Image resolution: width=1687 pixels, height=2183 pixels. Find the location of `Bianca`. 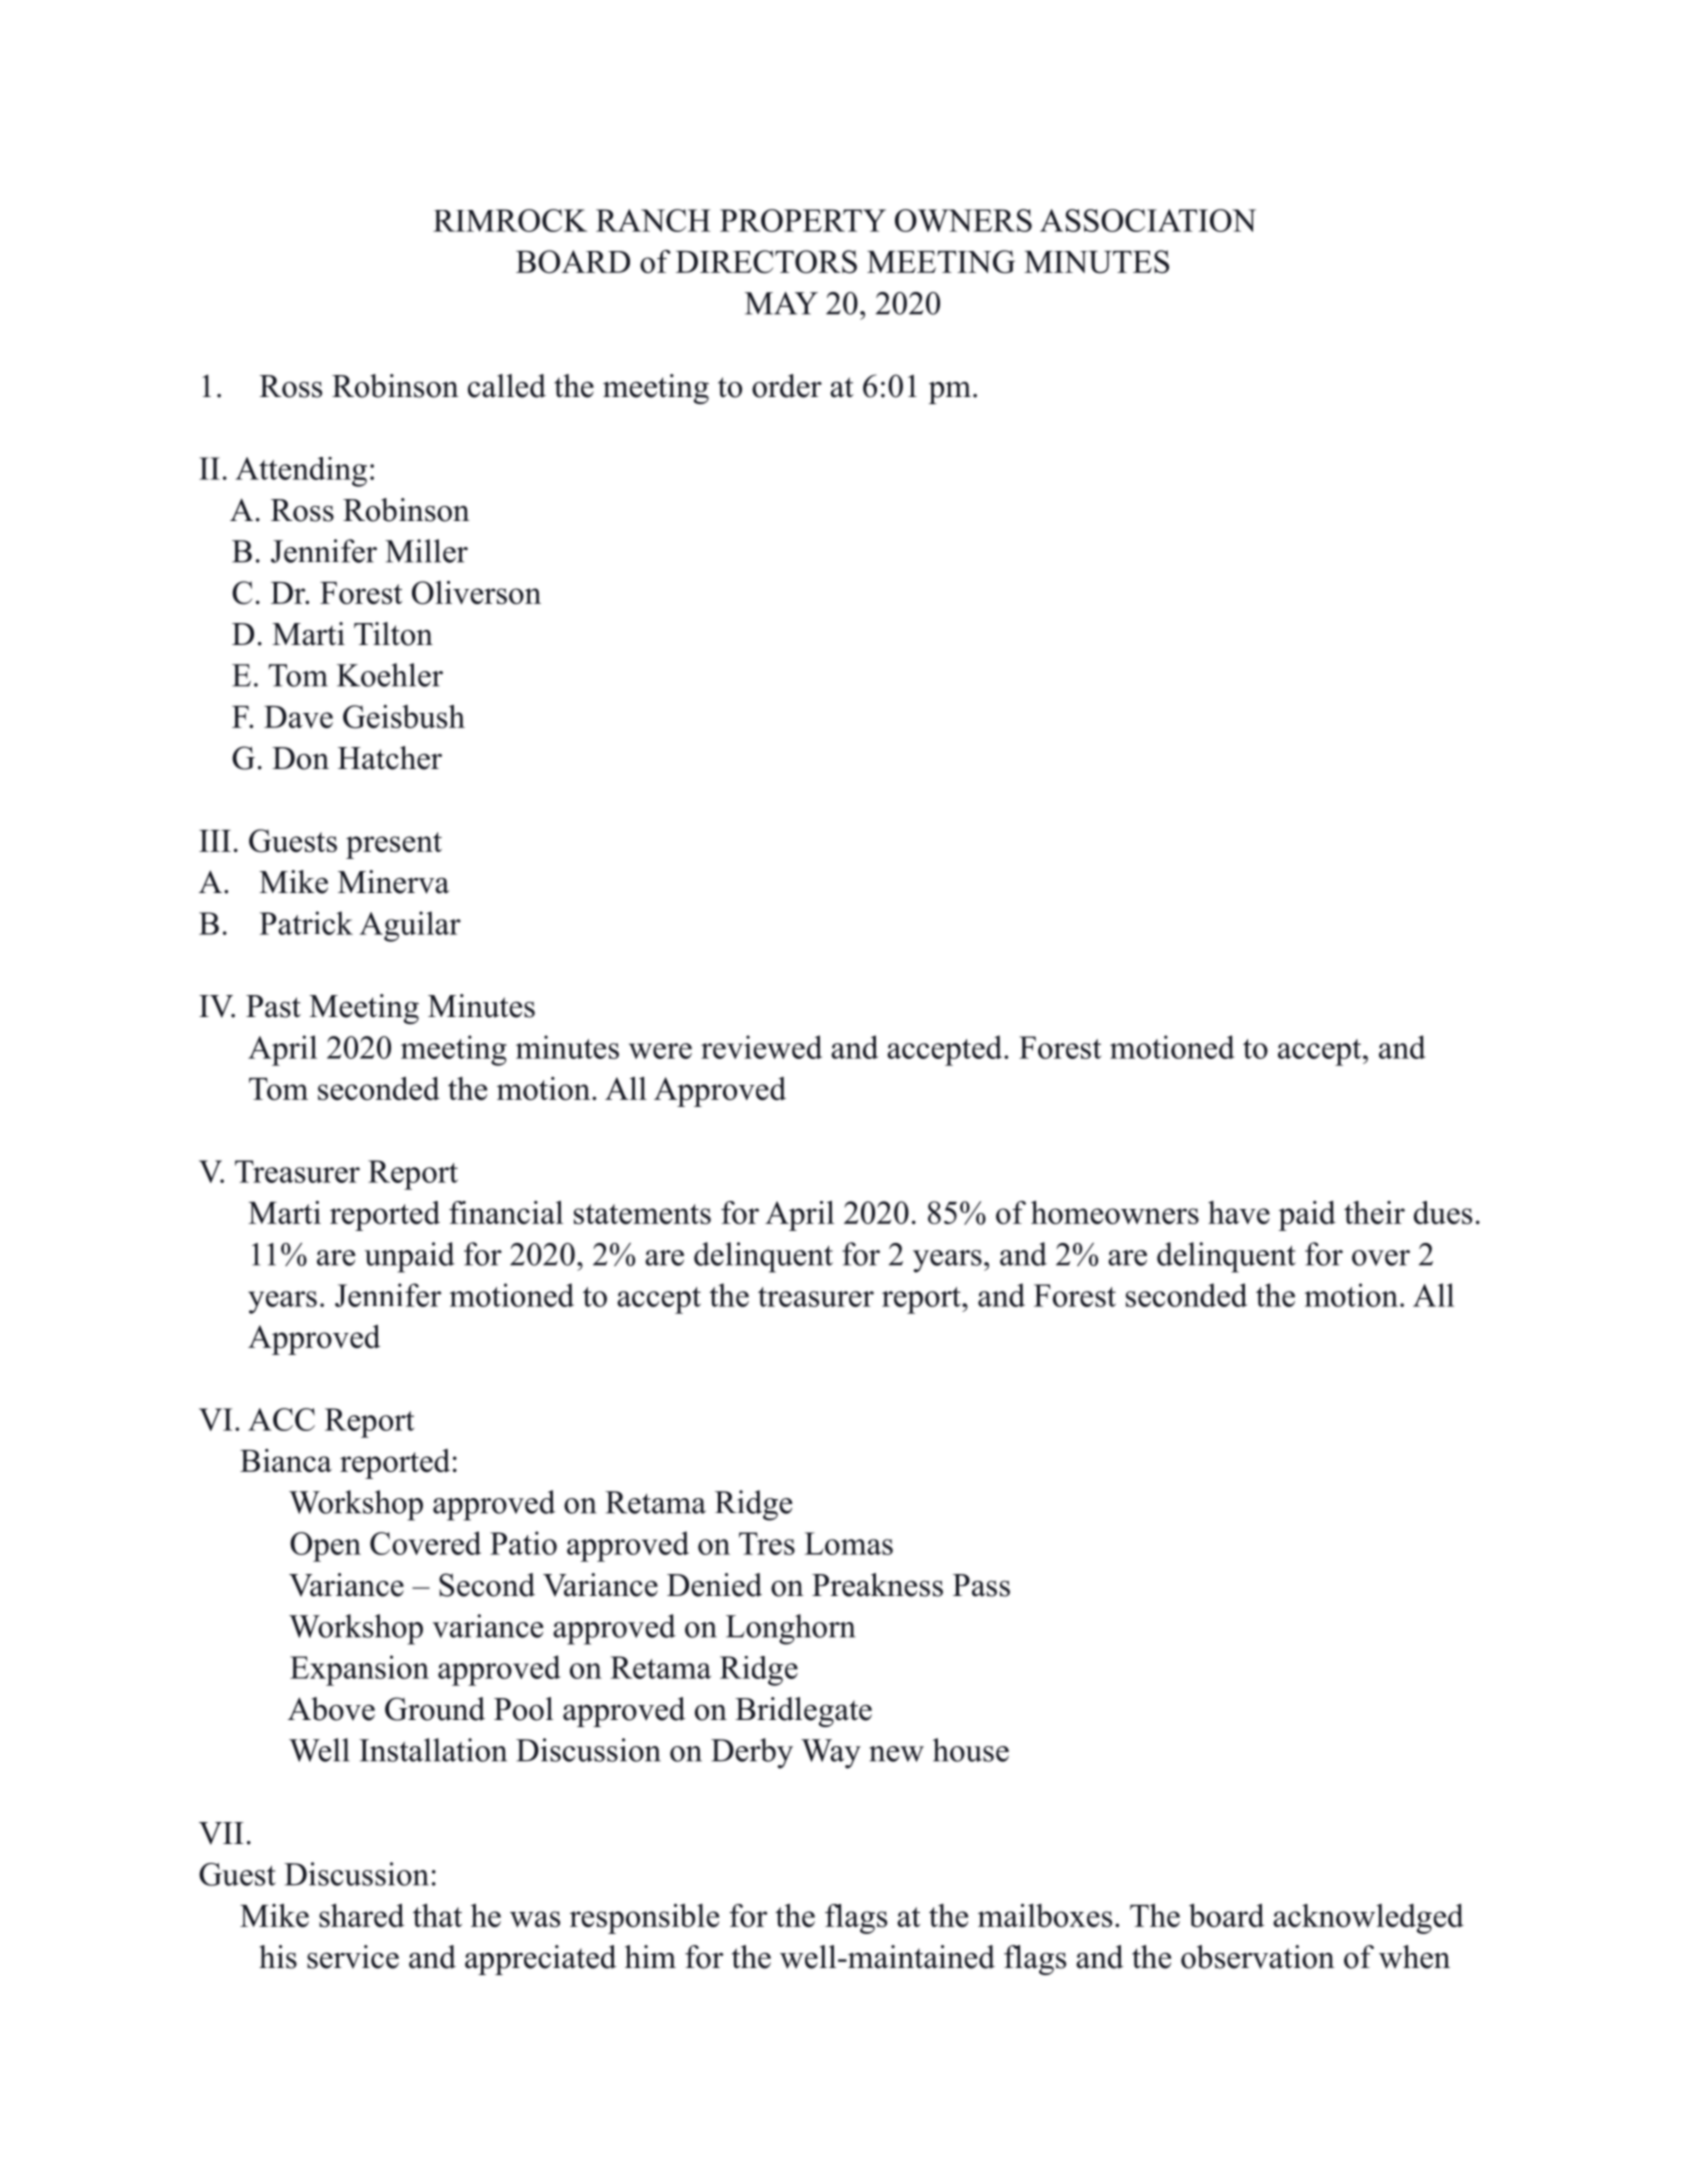

Bianca is located at coordinates (286, 1460).
